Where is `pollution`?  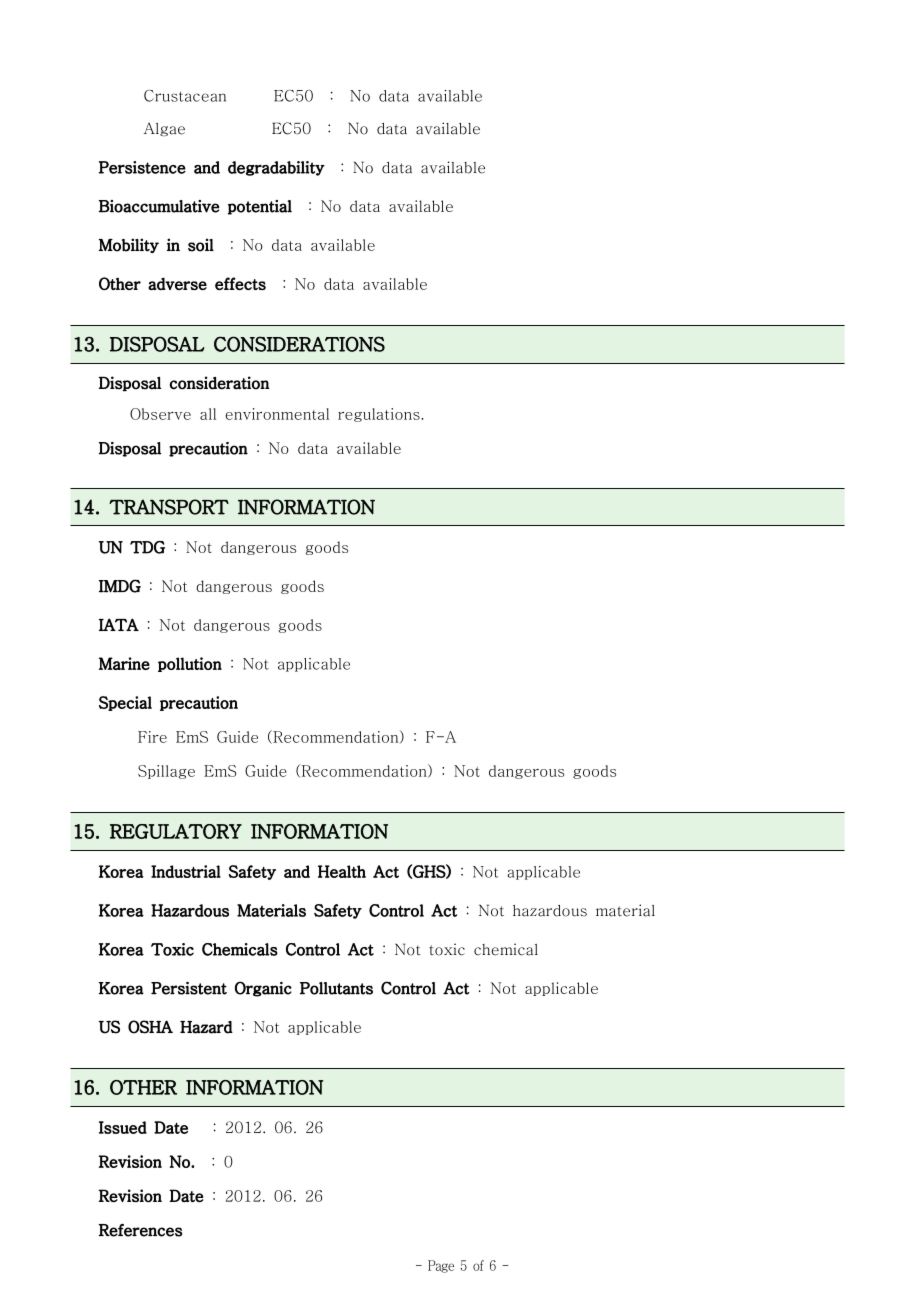
pollution is located at coordinates (190, 664).
